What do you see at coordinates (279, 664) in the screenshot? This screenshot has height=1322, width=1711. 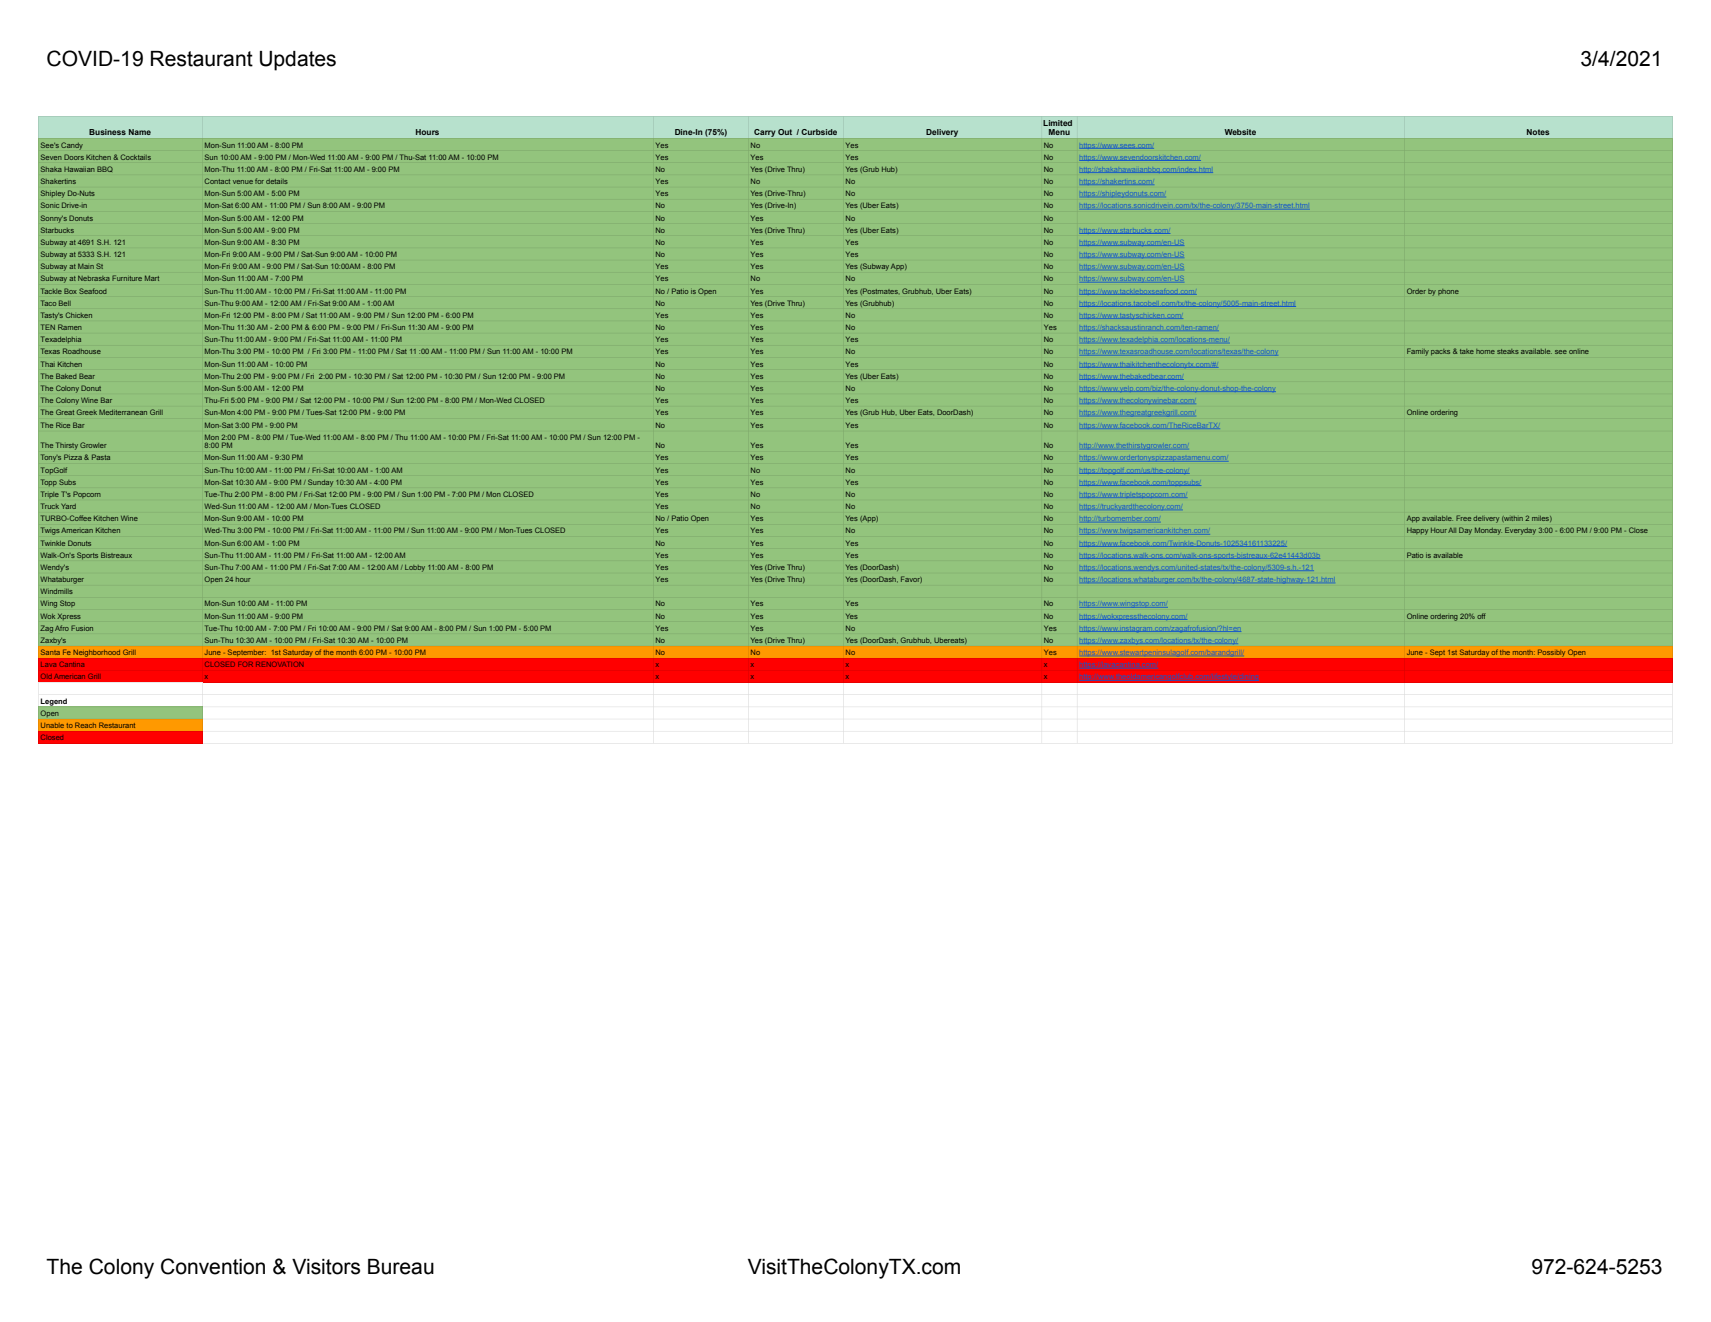 I see `RENOVATION` at bounding box center [279, 664].
